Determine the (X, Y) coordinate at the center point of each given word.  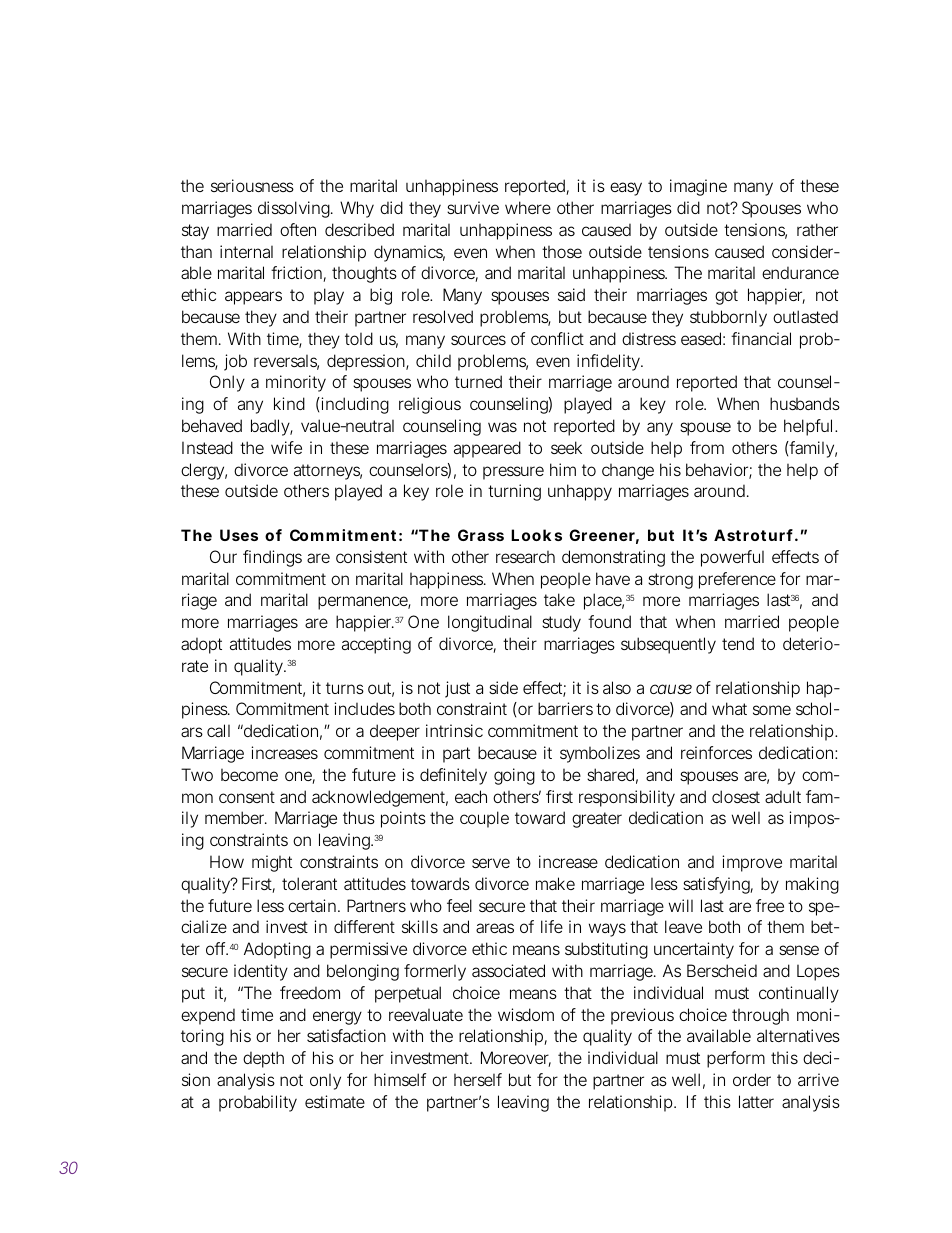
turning (514, 492)
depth (263, 1059)
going (514, 776)
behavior (719, 471)
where (528, 207)
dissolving (295, 209)
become (249, 775)
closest (736, 796)
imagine (698, 187)
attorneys (328, 472)
